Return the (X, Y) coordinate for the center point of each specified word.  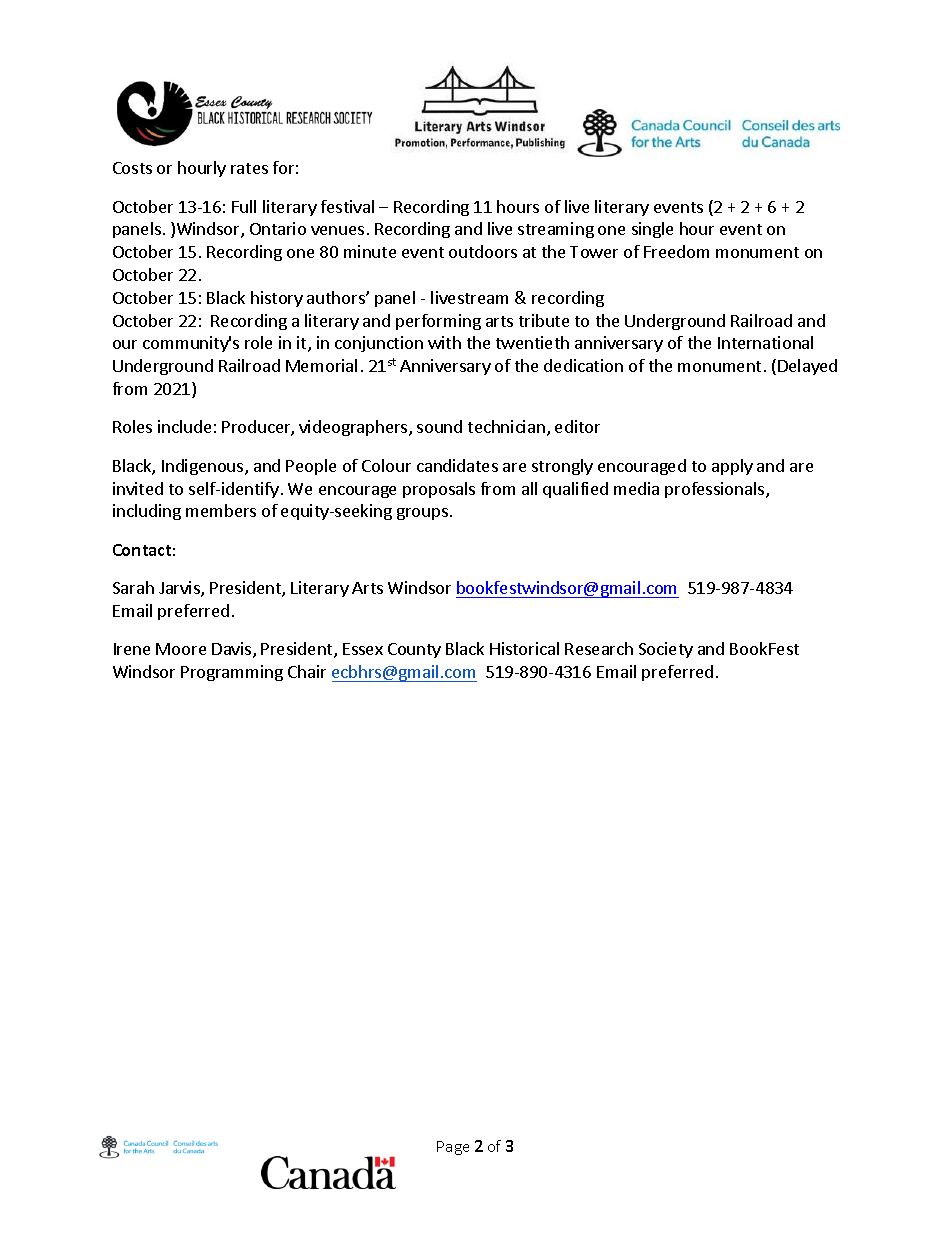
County (414, 650)
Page (453, 1148)
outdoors (483, 251)
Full (244, 206)
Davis (233, 650)
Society (666, 650)
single (652, 230)
